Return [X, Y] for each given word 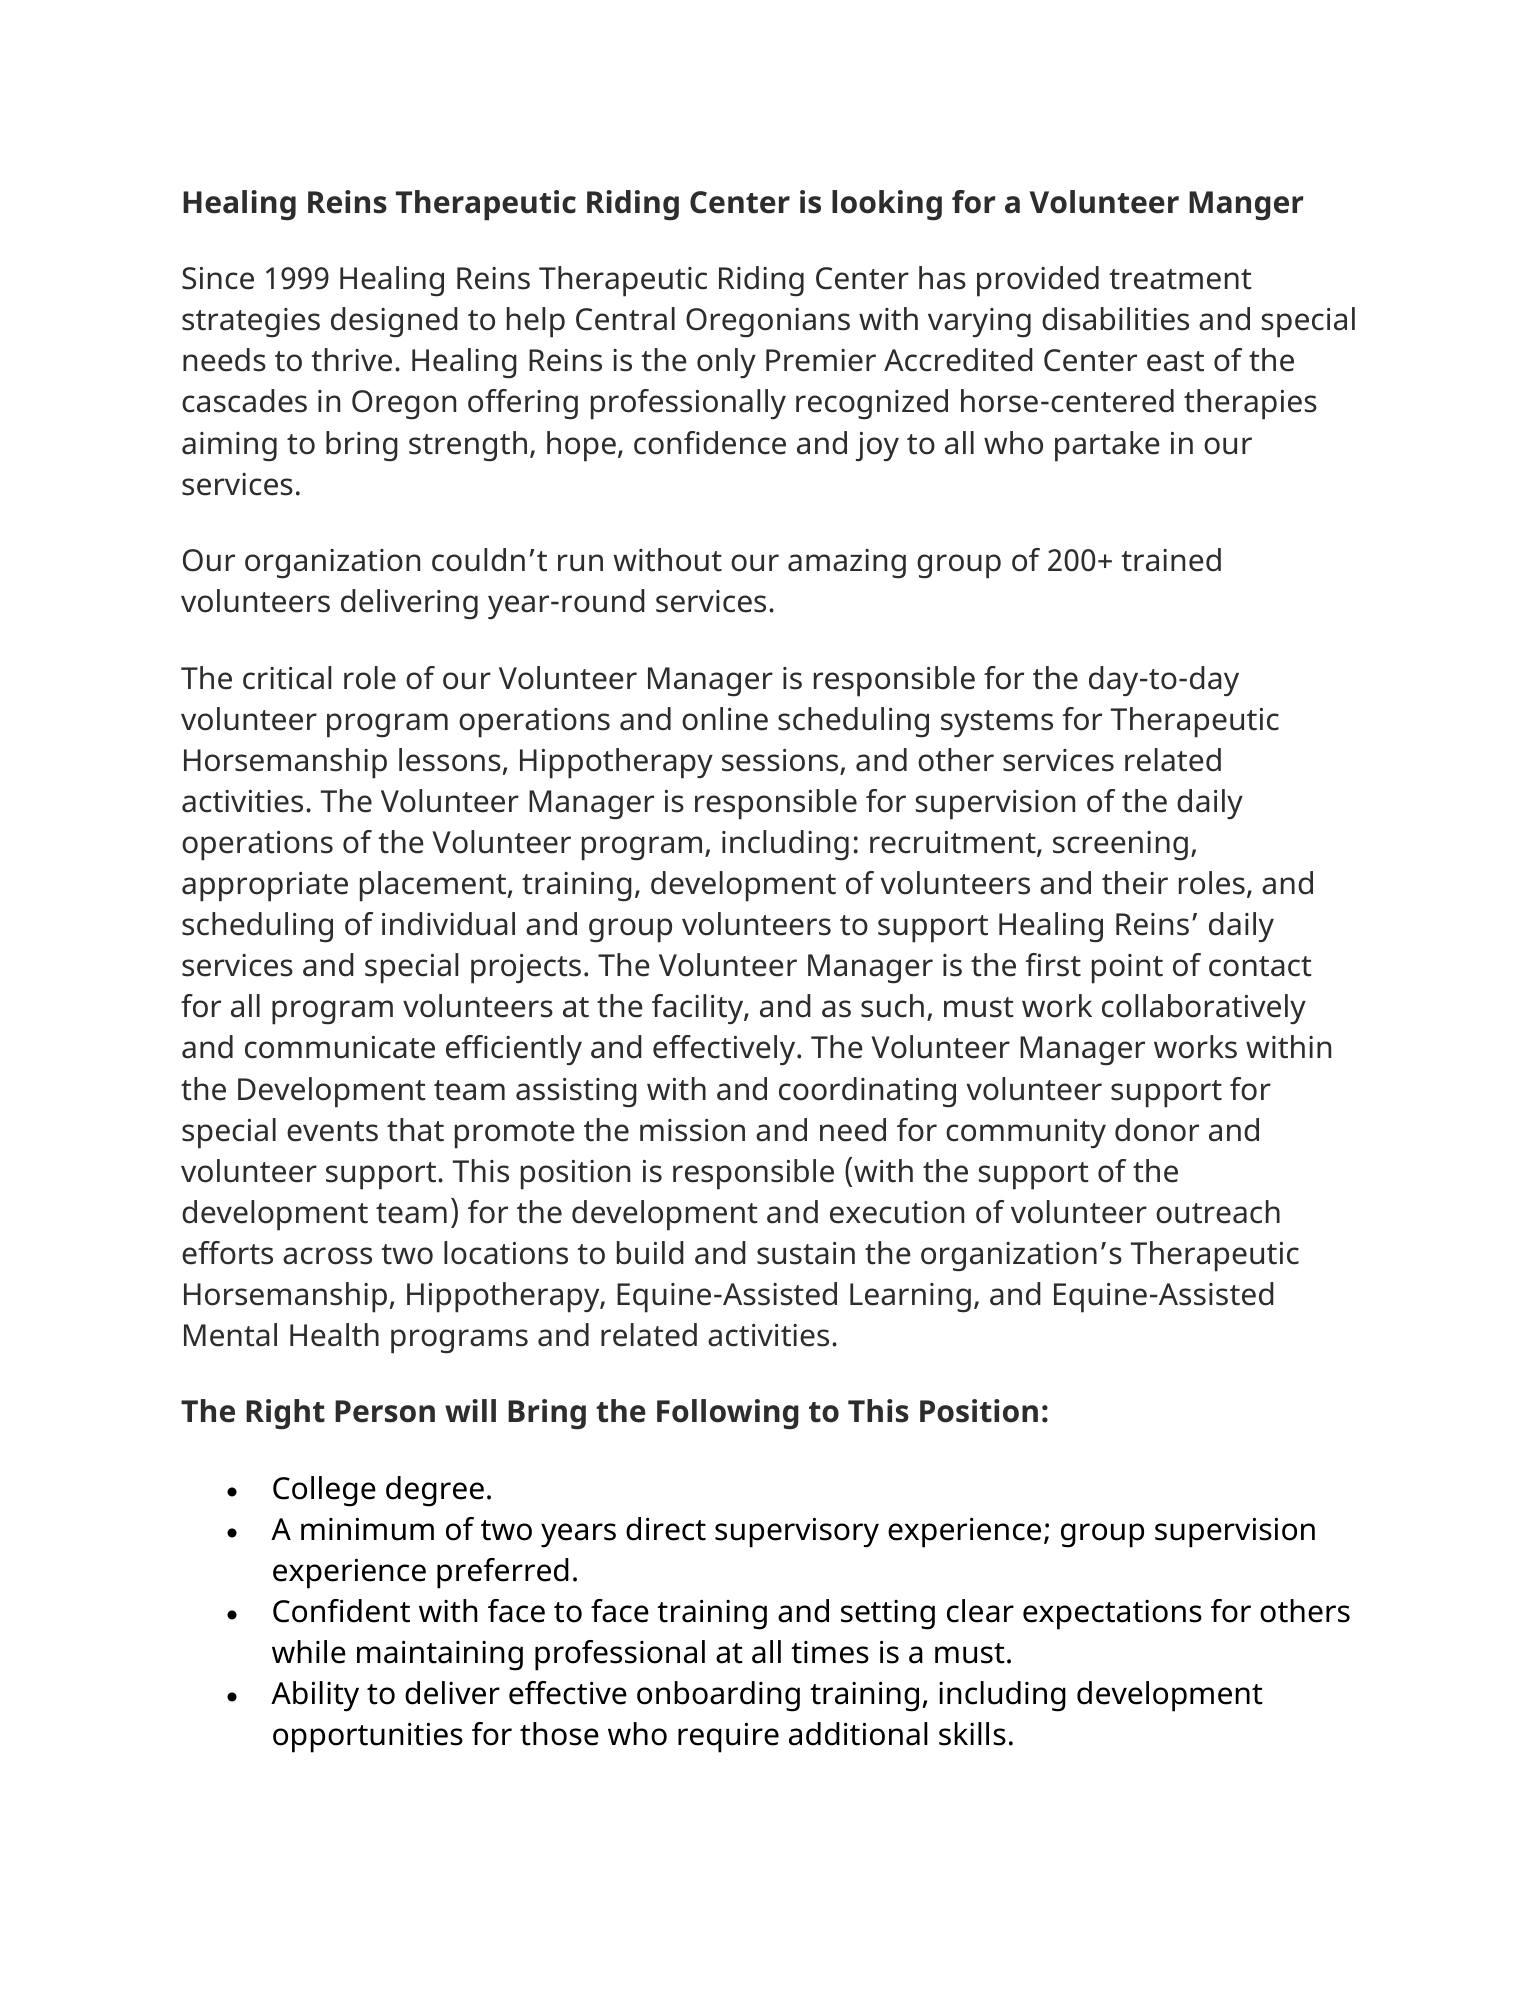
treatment [1180, 279]
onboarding [718, 1696]
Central [625, 319]
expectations [1112, 1615]
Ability [315, 1696]
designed [394, 322]
